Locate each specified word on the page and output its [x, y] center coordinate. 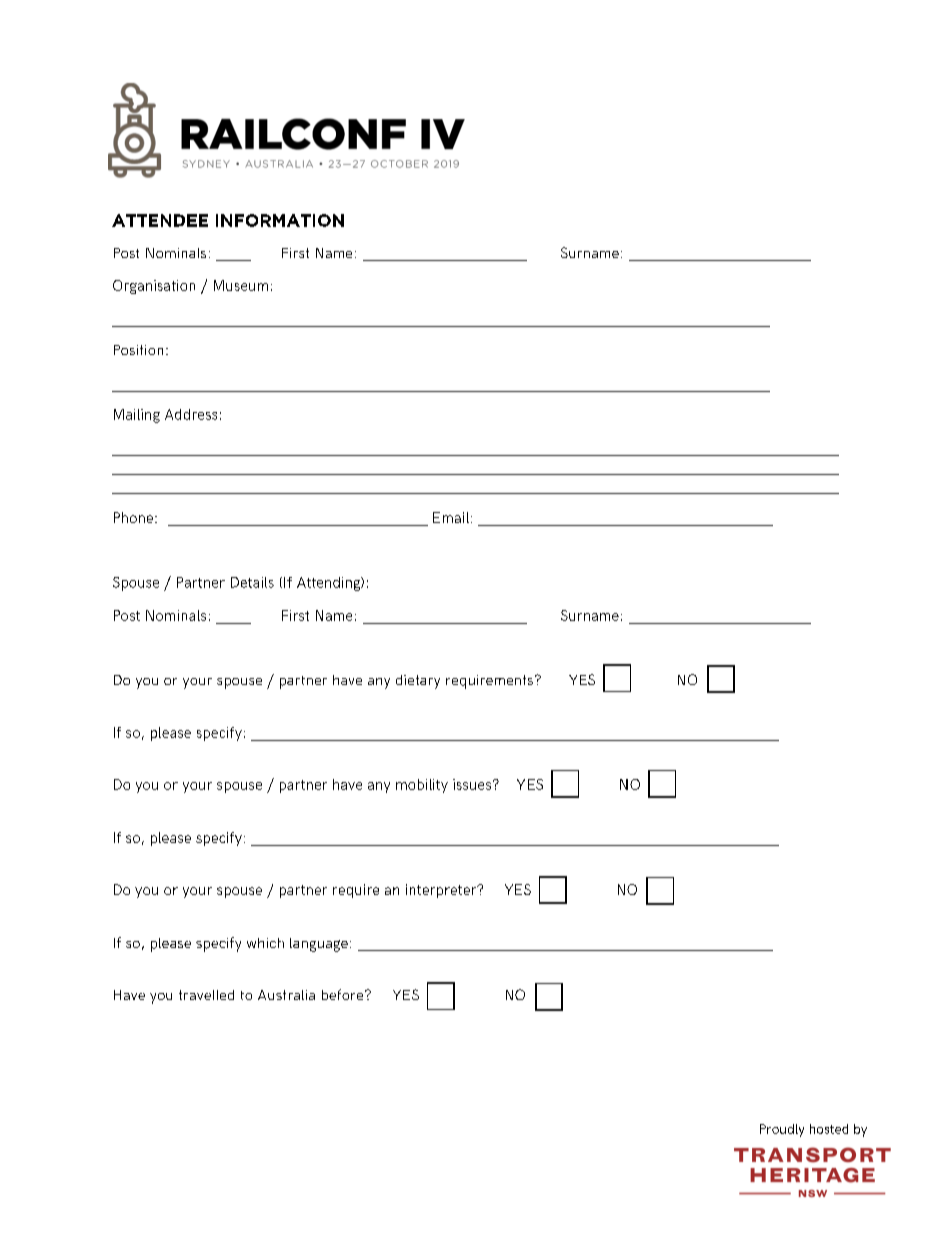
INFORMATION [280, 220]
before [344, 994]
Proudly [782, 1130]
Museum [241, 285]
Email [451, 517]
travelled [206, 995]
